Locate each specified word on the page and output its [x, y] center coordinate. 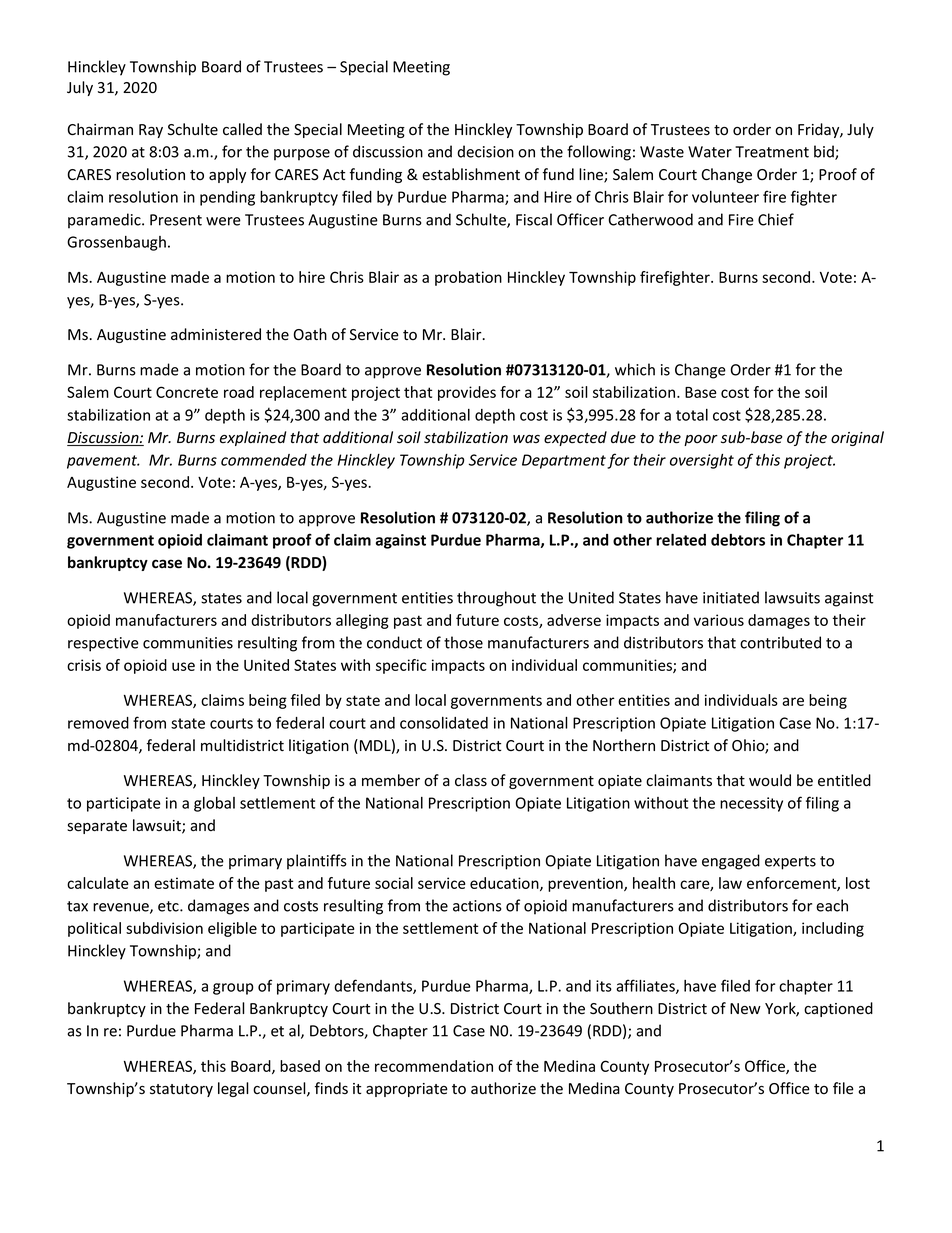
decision [485, 151]
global [214, 804]
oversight [702, 461]
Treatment [772, 152]
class [471, 780]
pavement [103, 462]
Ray [151, 131]
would [770, 780]
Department [564, 461]
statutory [181, 1090]
